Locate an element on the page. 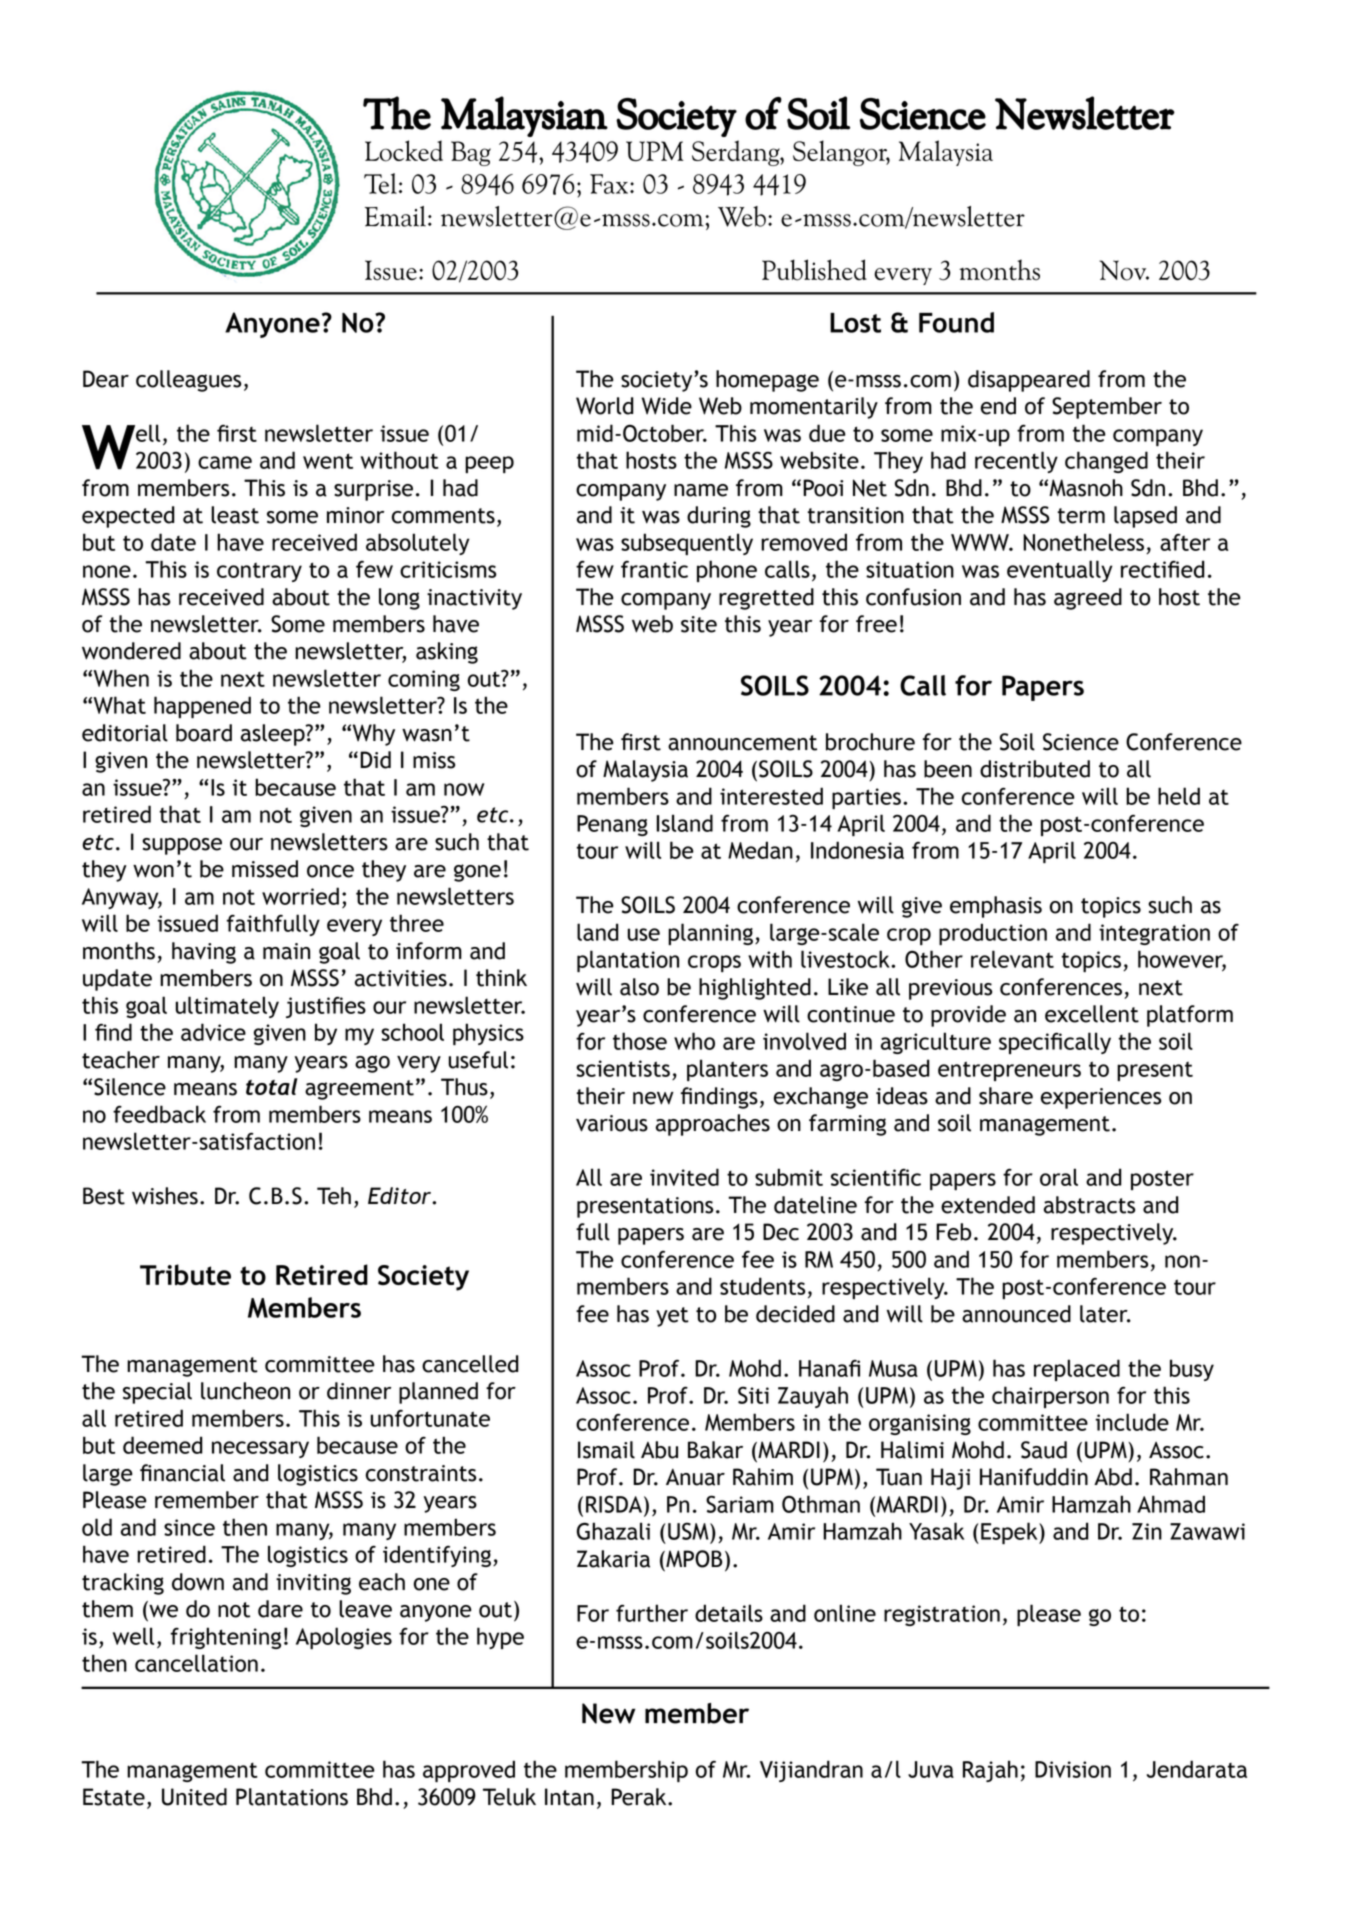 This page has height=1911, width=1351. Email is located at coordinates (395, 216).
